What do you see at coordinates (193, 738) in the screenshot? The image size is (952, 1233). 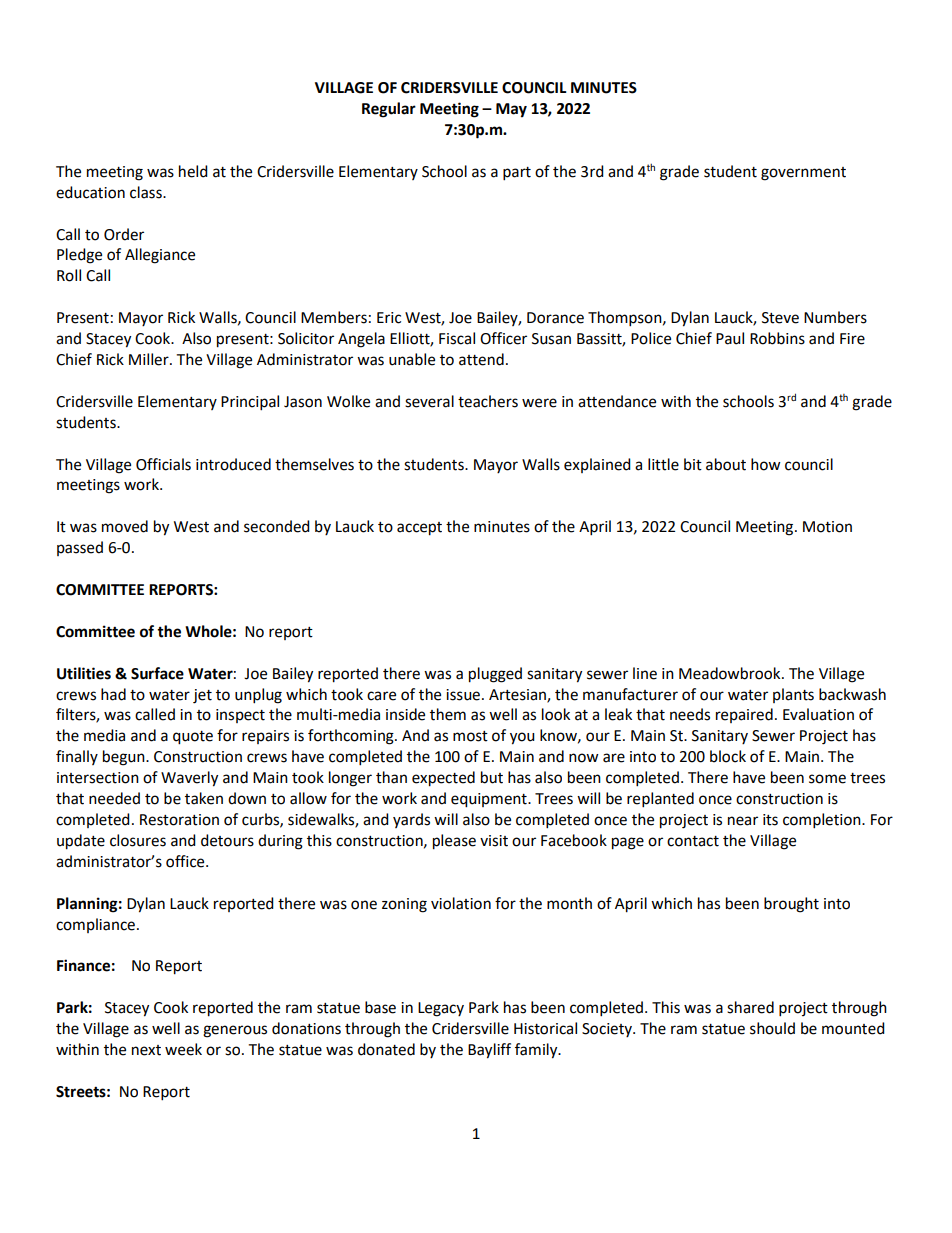 I see `quote` at bounding box center [193, 738].
